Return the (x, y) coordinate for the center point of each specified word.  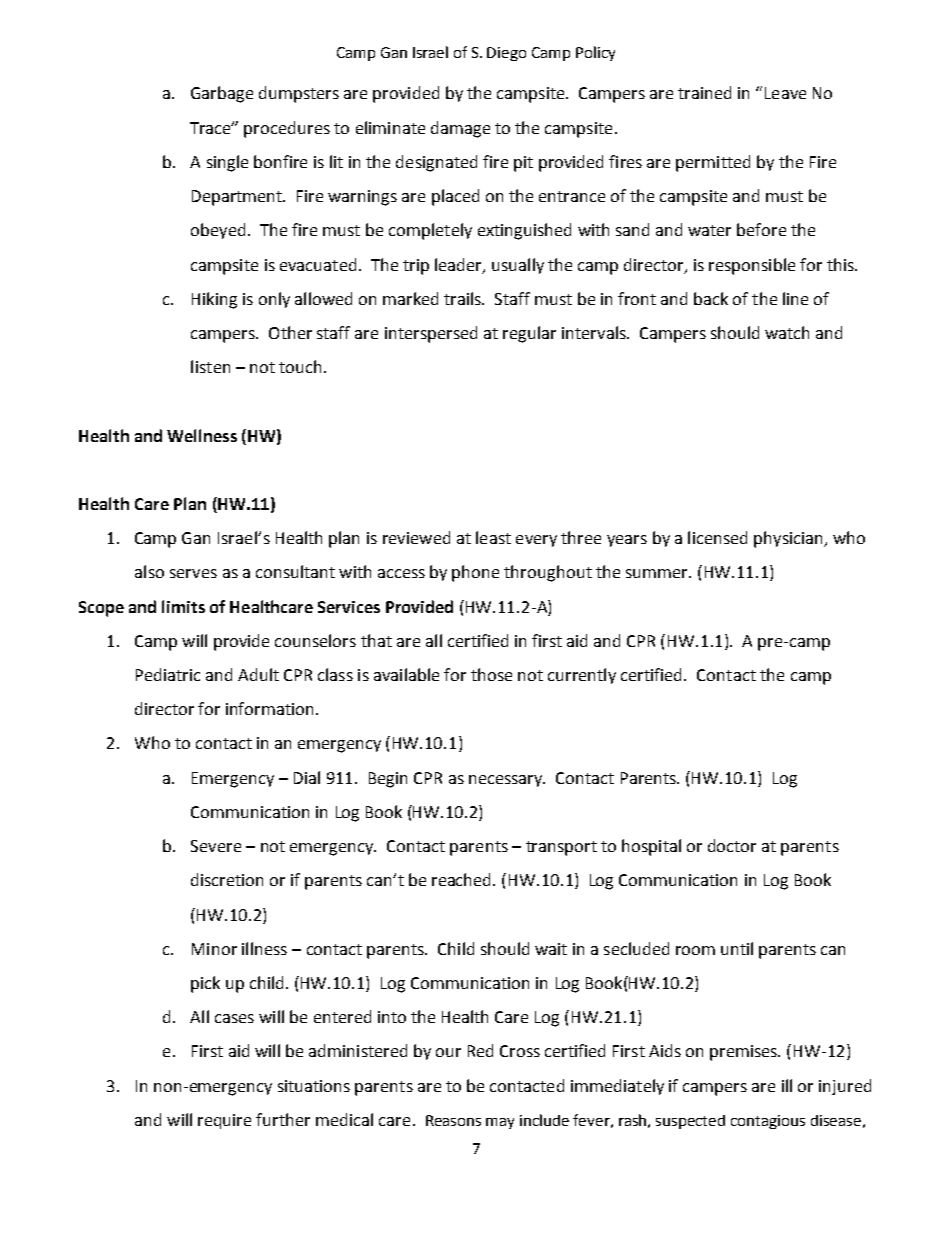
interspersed (431, 334)
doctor (732, 845)
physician (789, 539)
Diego (506, 54)
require (224, 1121)
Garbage (222, 94)
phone (475, 573)
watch (787, 332)
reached (463, 879)
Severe (216, 846)
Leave (785, 93)
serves (193, 573)
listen (210, 366)
